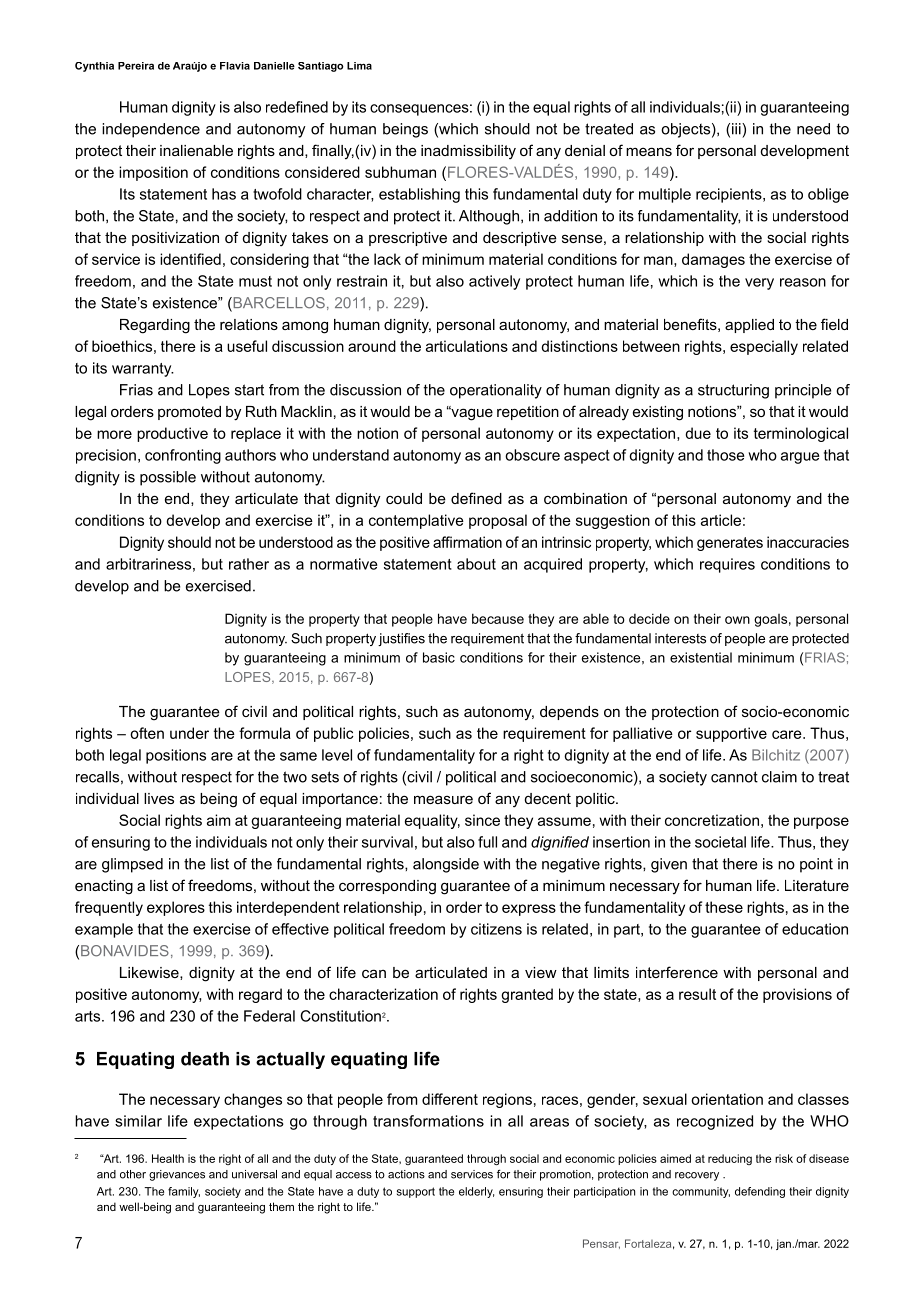 The width and height of the screenshot is (924, 1308). I want to click on lives, so click(159, 798).
